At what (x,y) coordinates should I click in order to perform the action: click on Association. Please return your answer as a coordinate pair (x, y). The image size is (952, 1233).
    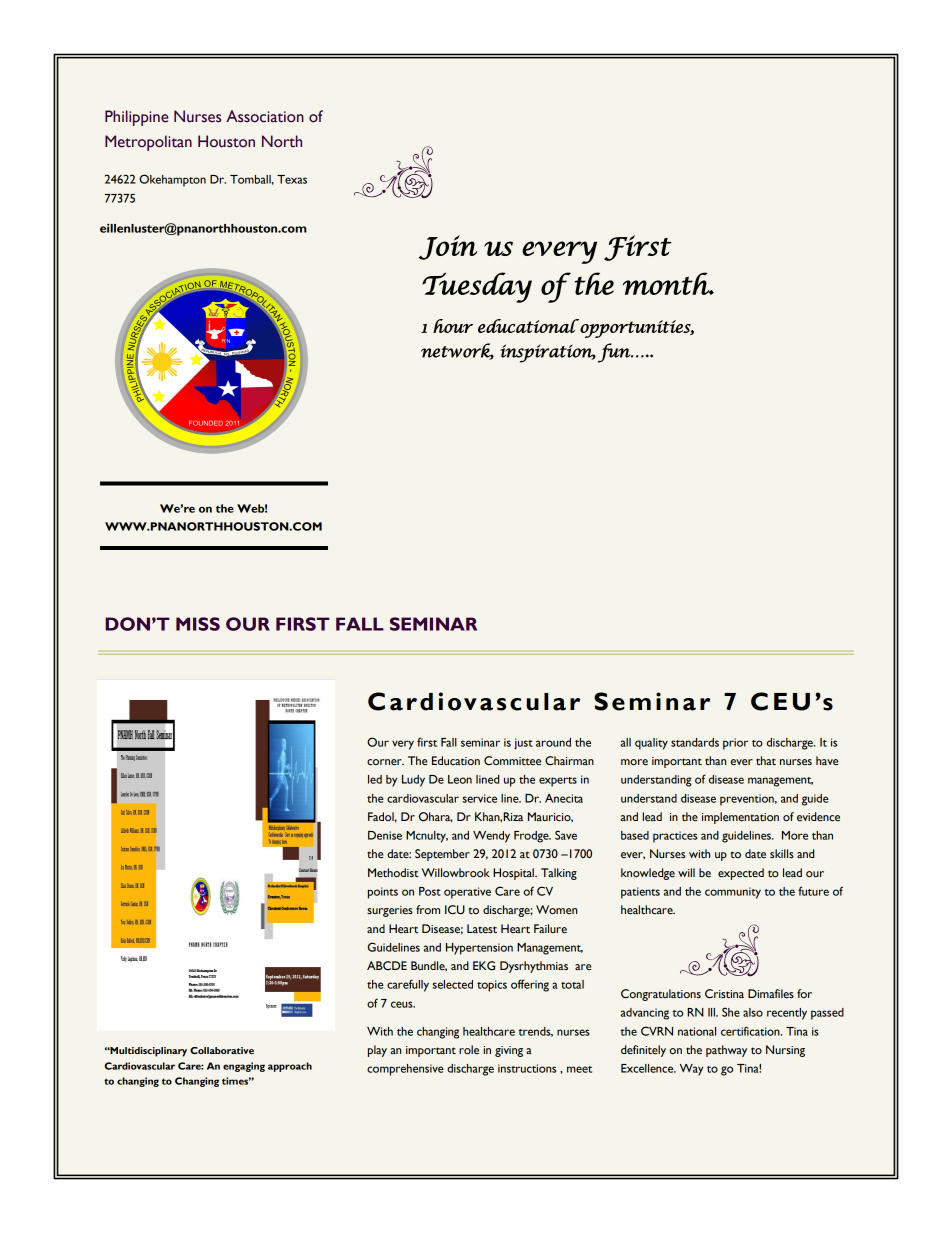
    Looking at the image, I should click on (265, 116).
